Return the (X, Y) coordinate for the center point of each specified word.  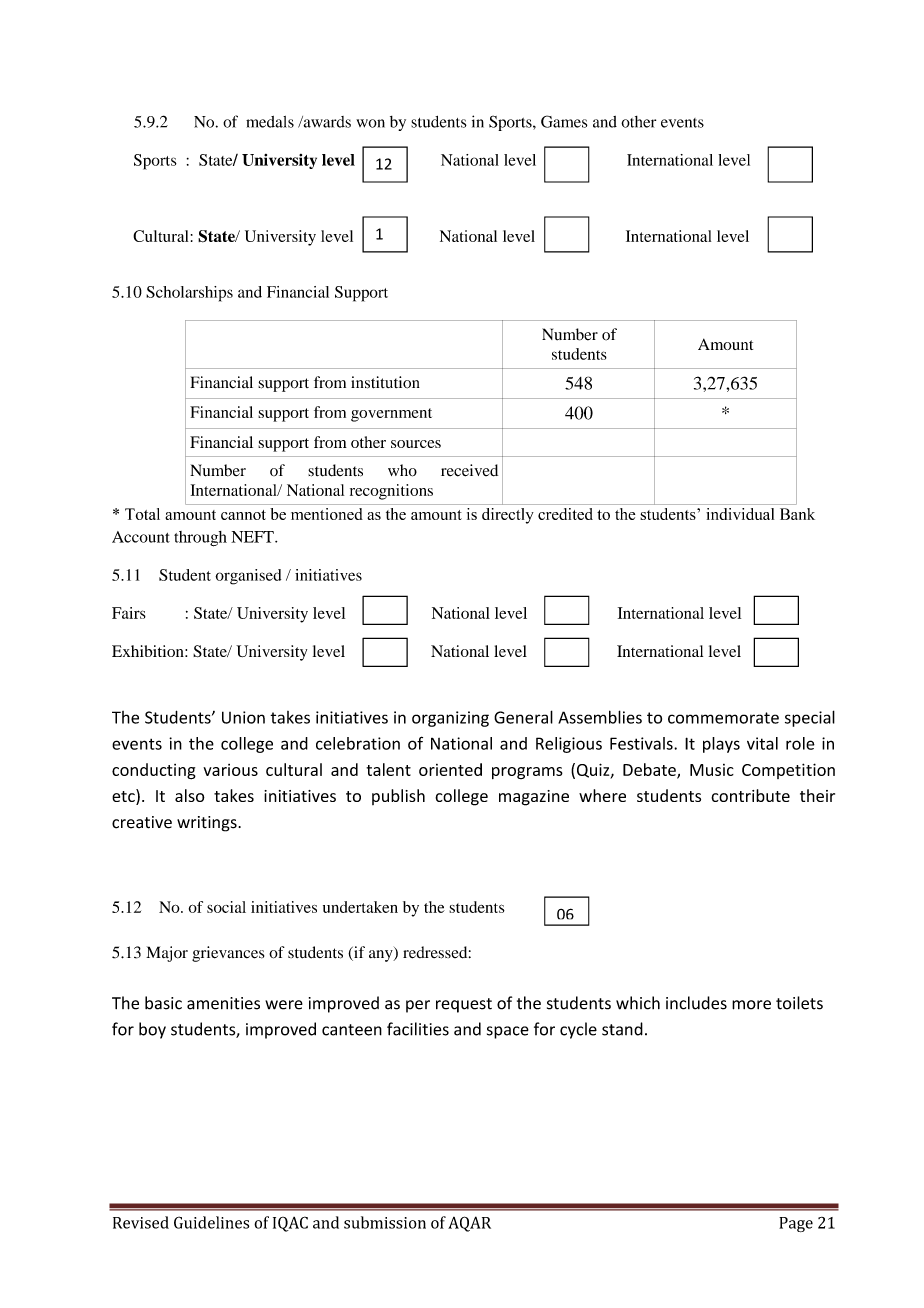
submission (385, 1222)
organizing (450, 719)
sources (416, 444)
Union (243, 717)
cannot (243, 515)
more (751, 1005)
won (370, 123)
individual (740, 514)
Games (564, 121)
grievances (228, 954)
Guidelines (211, 1222)
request (464, 1005)
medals (270, 122)
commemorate (723, 718)
